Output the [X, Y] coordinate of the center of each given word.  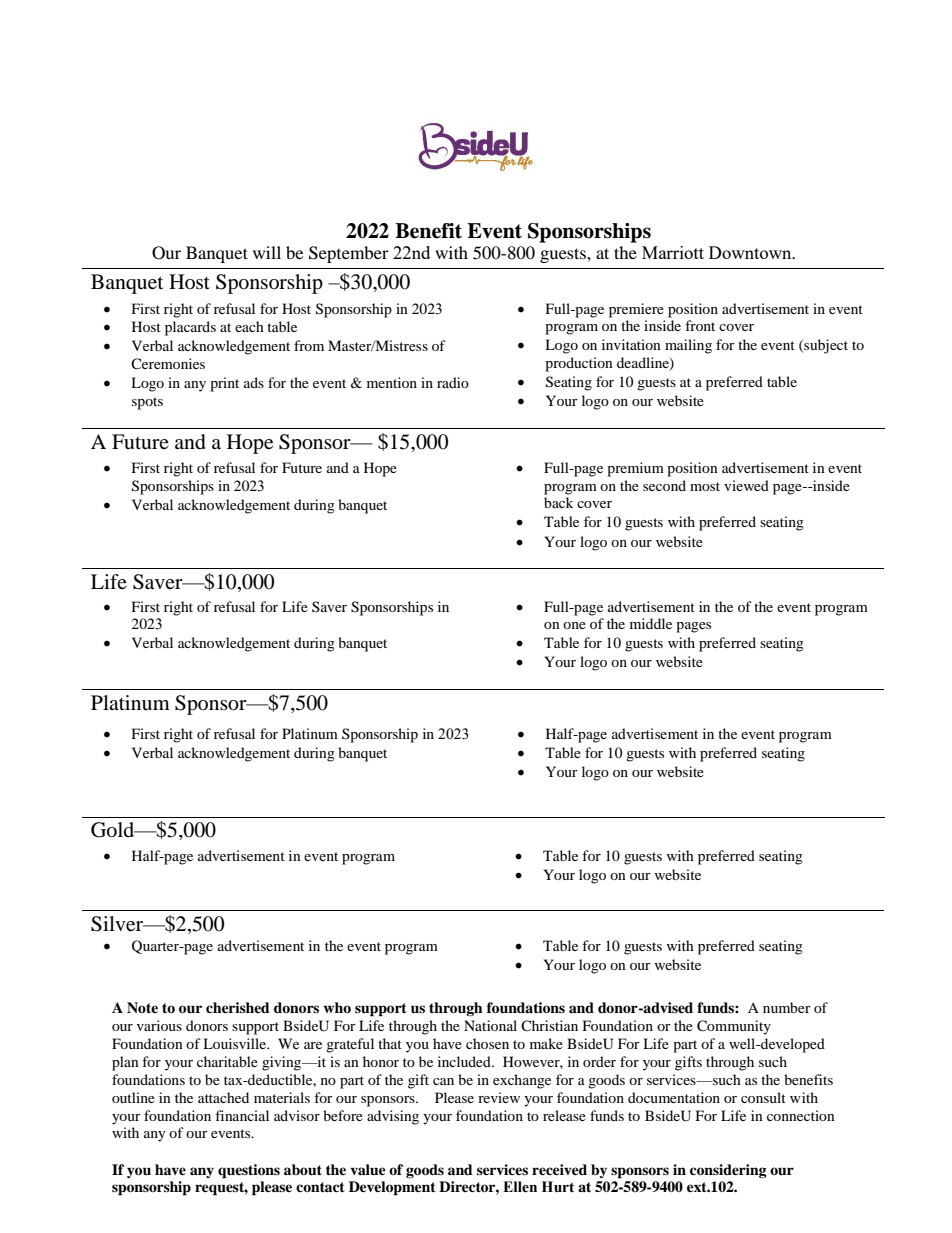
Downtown [751, 252]
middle [651, 623]
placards [190, 328]
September [349, 254]
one [574, 625]
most [705, 486]
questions [249, 1171]
